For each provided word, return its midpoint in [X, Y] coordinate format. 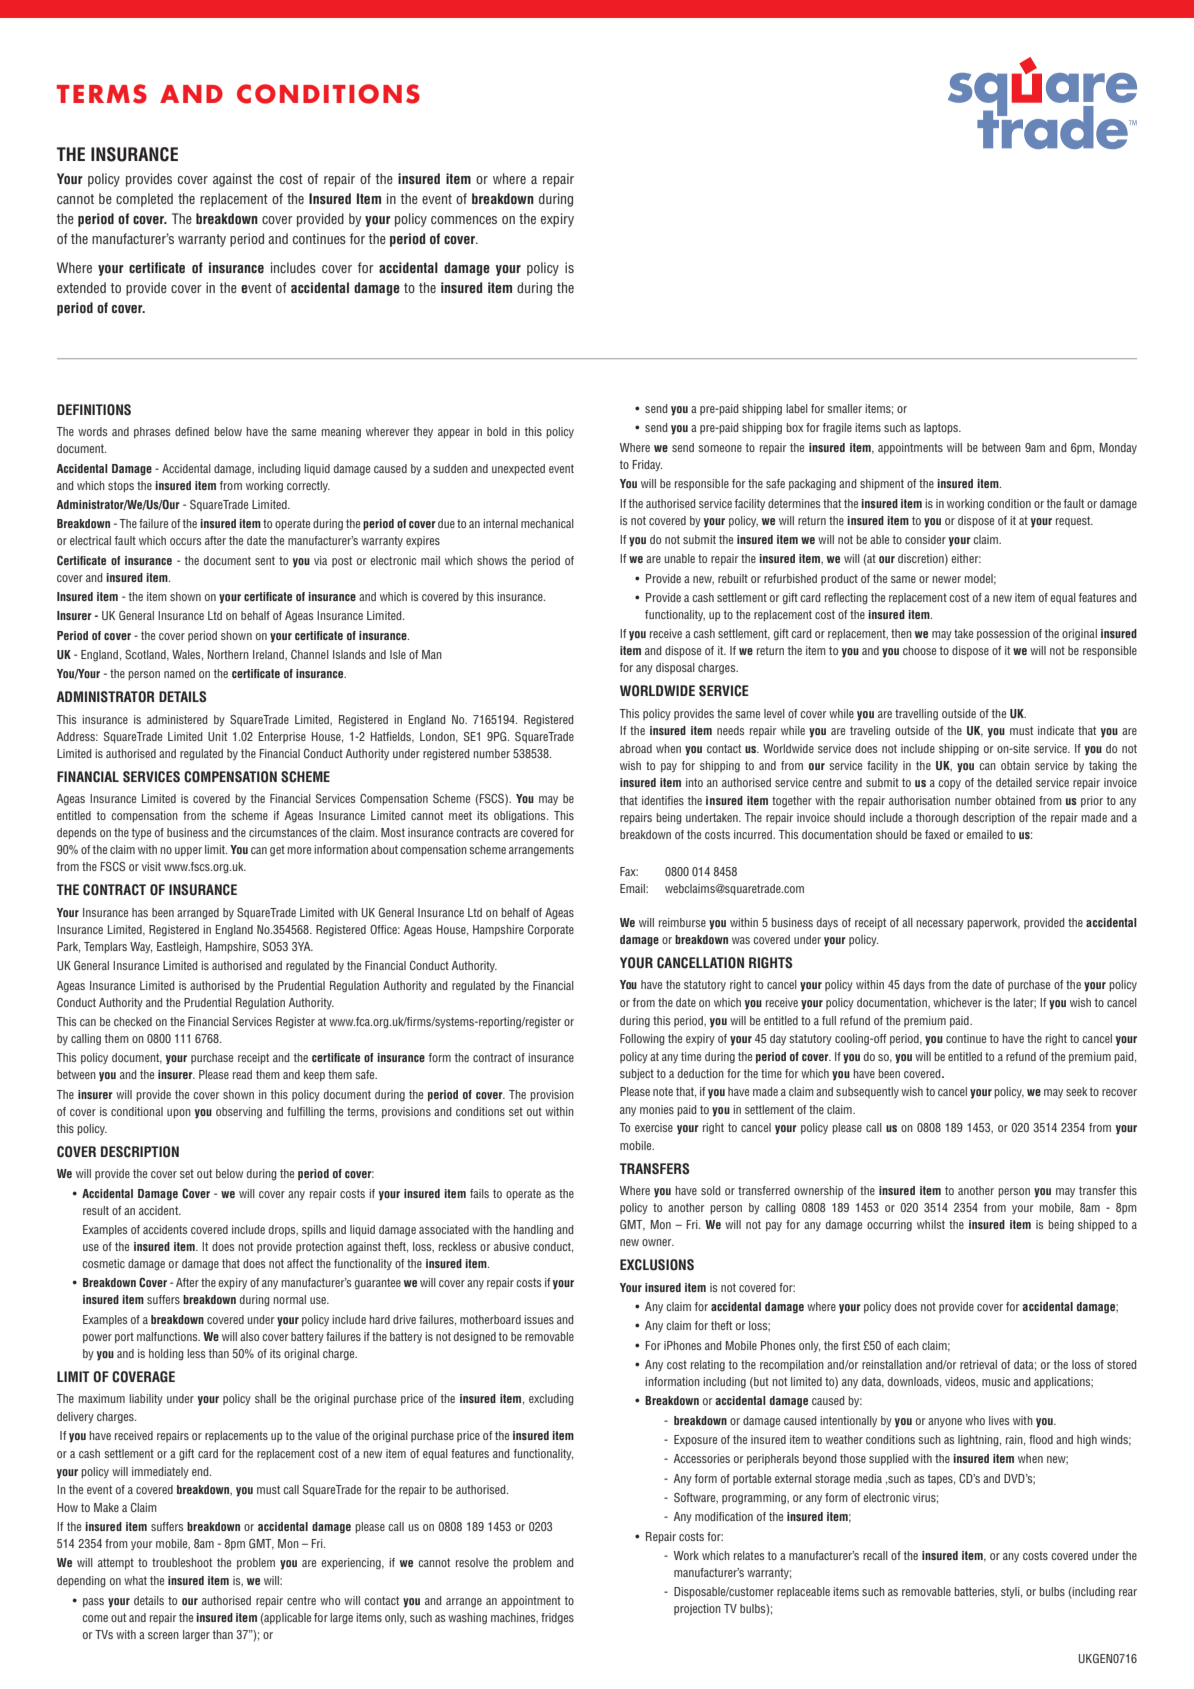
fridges [557, 1618]
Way [141, 948]
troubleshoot [182, 1562]
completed [144, 200]
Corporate [551, 930]
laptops [942, 428]
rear [1128, 1592]
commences [464, 220]
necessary [940, 925]
